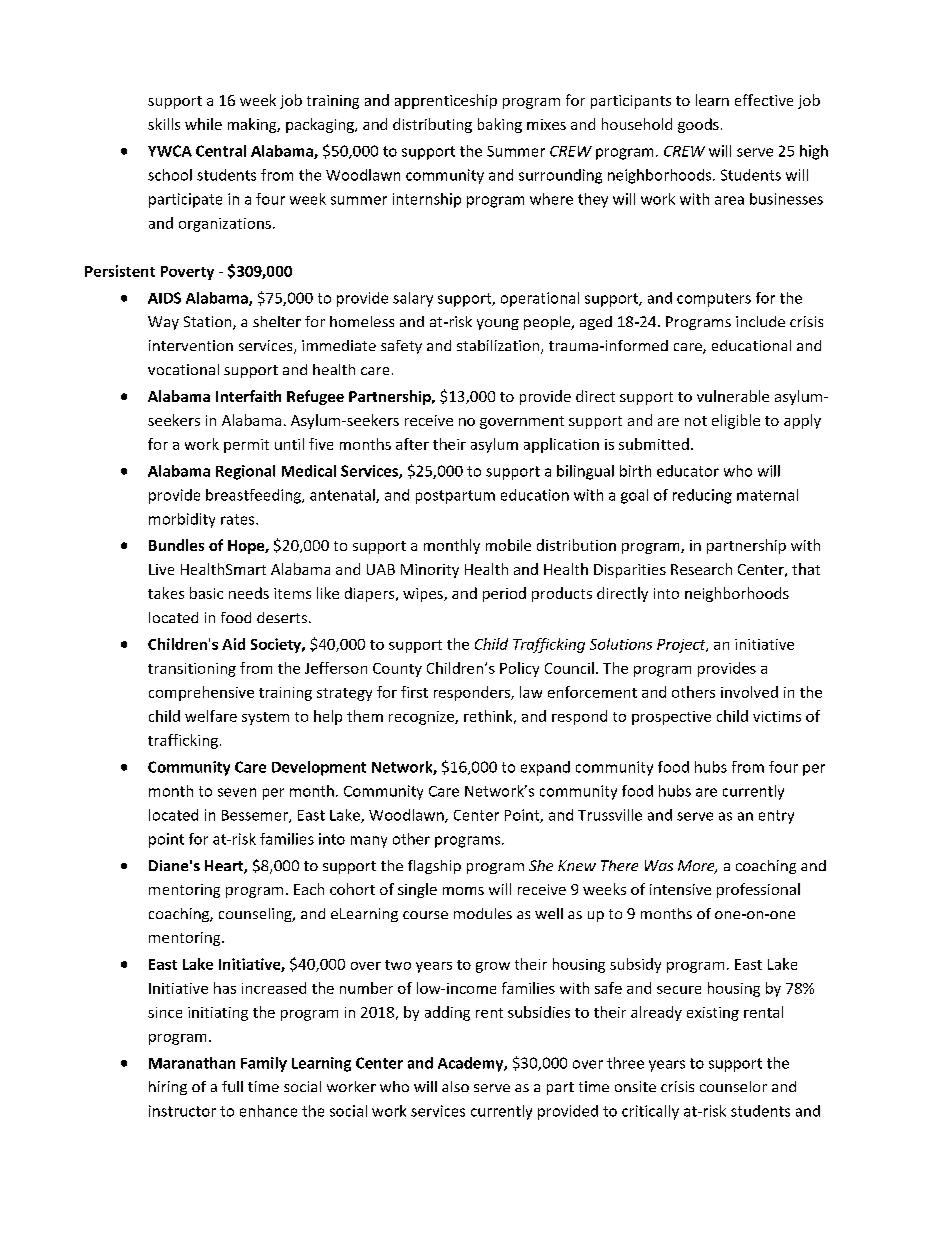  I want to click on while, so click(203, 124).
